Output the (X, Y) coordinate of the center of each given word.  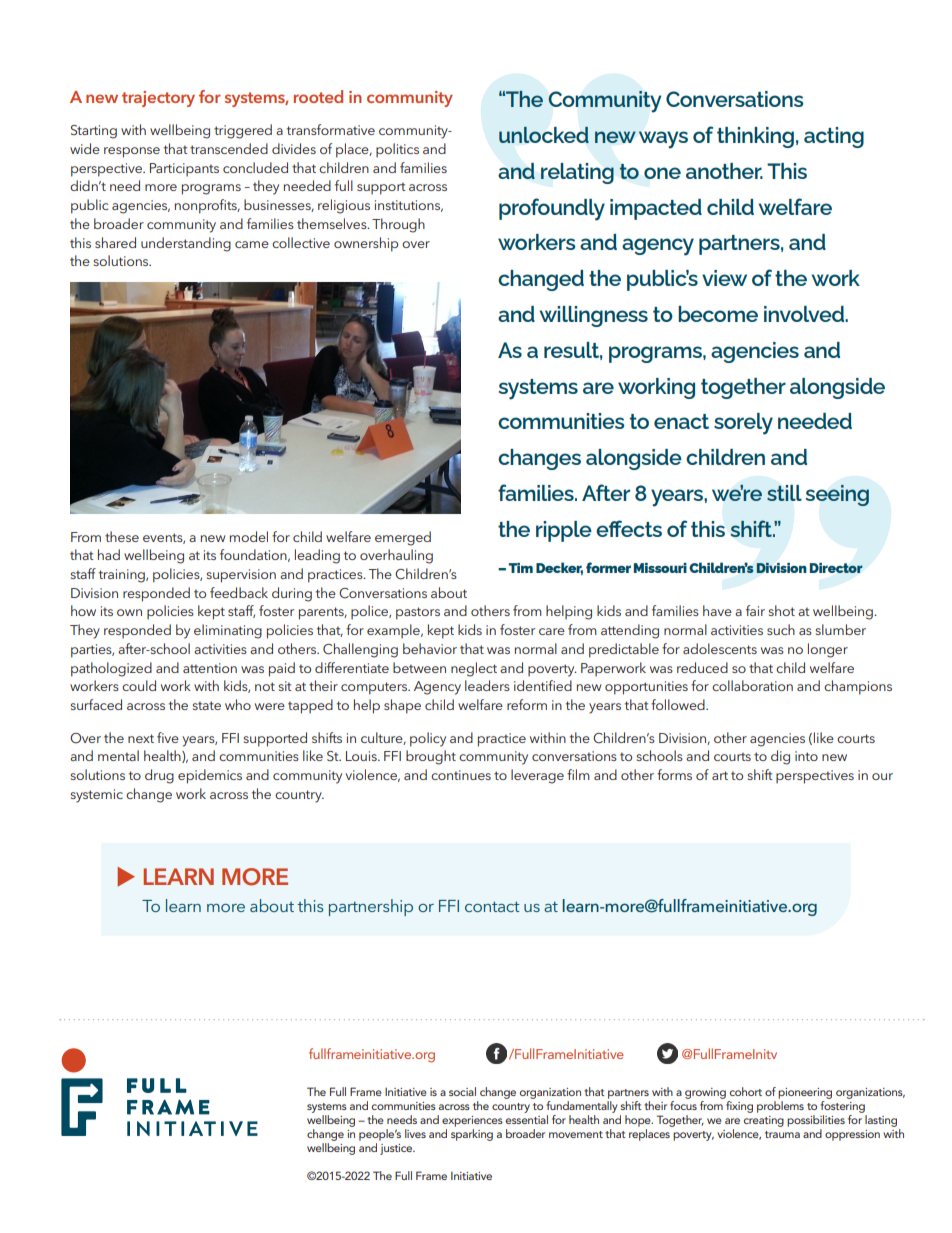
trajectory (158, 99)
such (781, 629)
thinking (755, 137)
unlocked (544, 134)
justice (397, 1149)
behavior (430, 648)
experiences (472, 1121)
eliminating (228, 631)
